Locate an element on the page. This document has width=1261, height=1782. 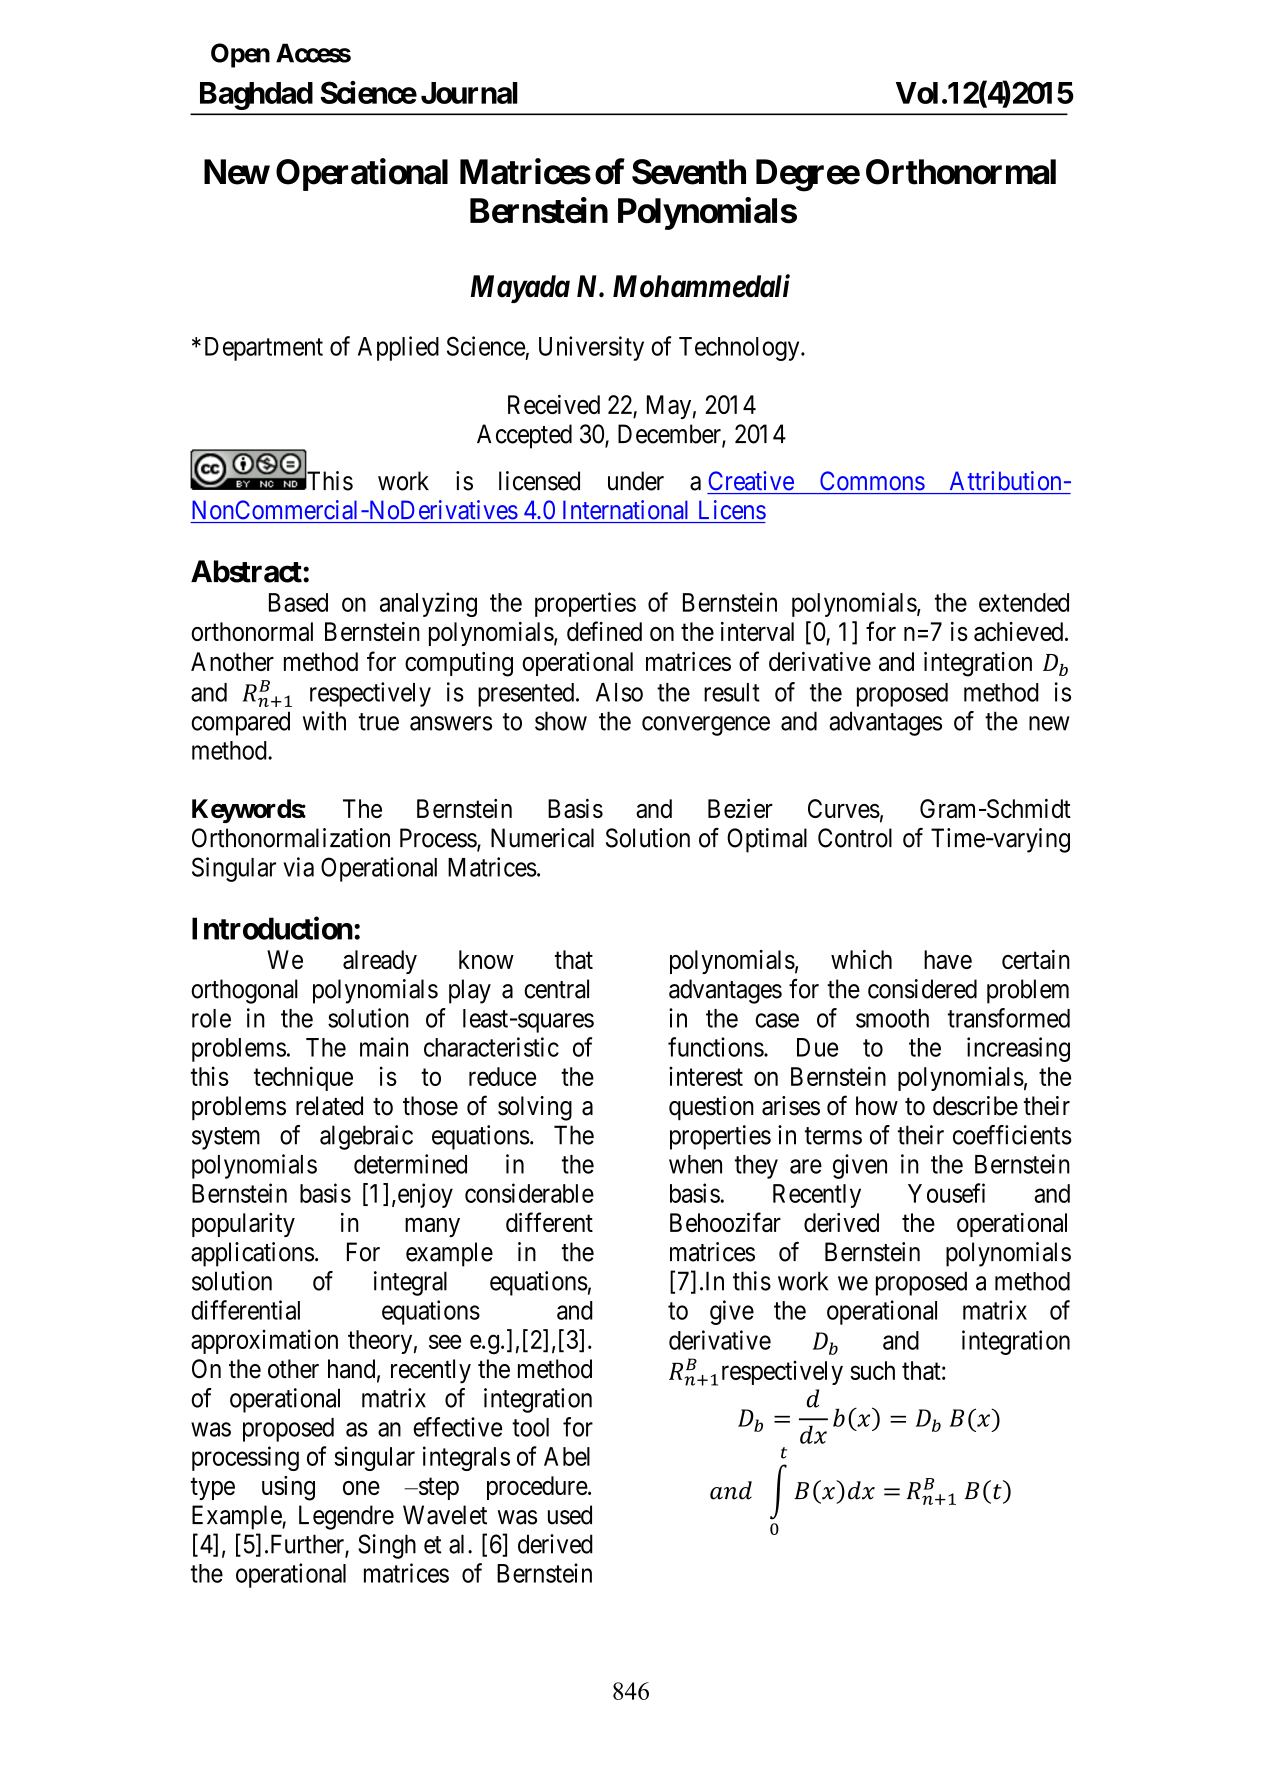
Also is located at coordinates (619, 692).
